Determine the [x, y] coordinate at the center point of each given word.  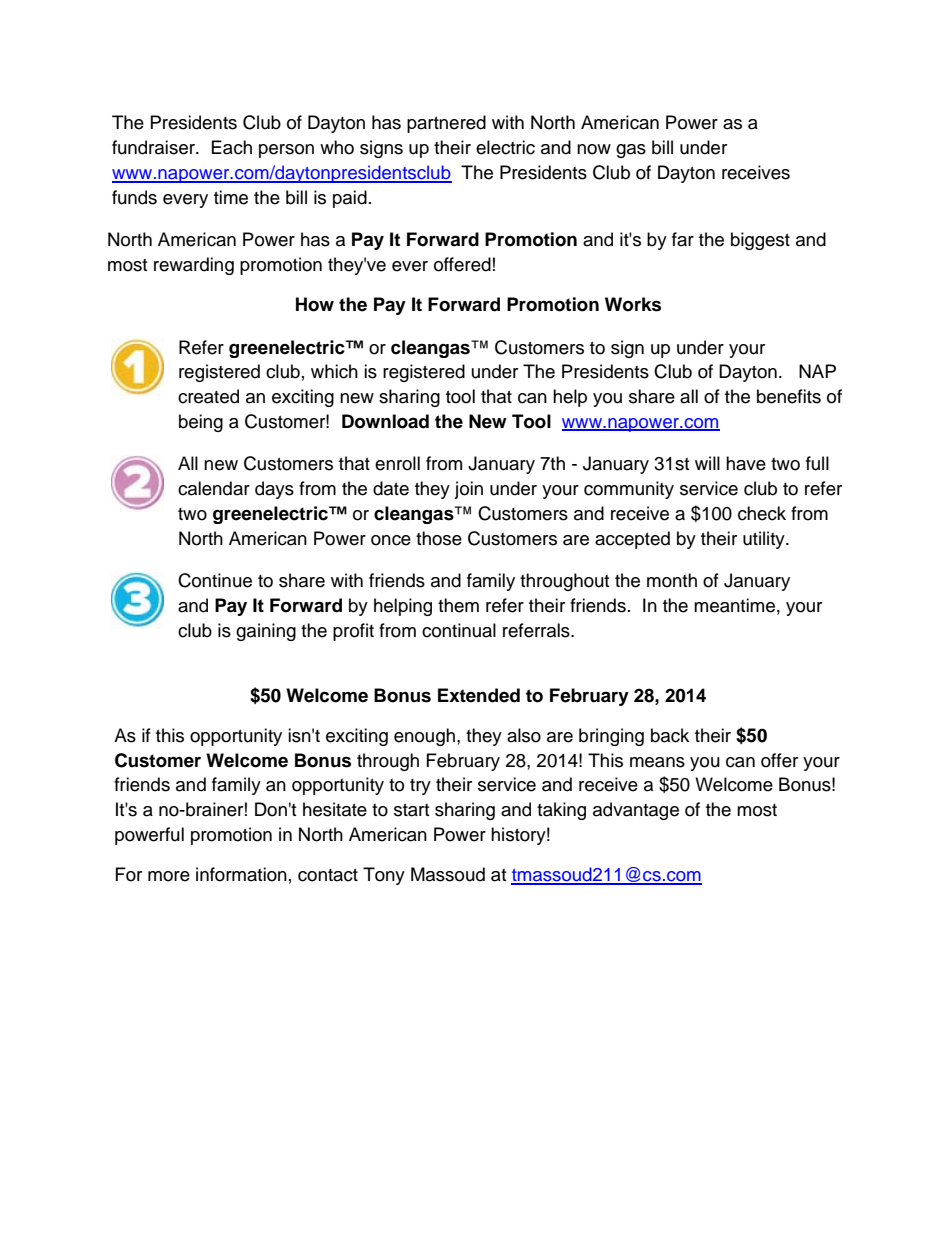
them [458, 605]
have [746, 463]
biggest [760, 241]
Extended [479, 695]
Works [633, 304]
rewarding [194, 266]
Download [385, 421]
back [670, 735]
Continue [215, 580]
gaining [266, 632]
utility [765, 540]
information [241, 874]
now [594, 149]
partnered [446, 124]
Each [232, 147]
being [201, 423]
